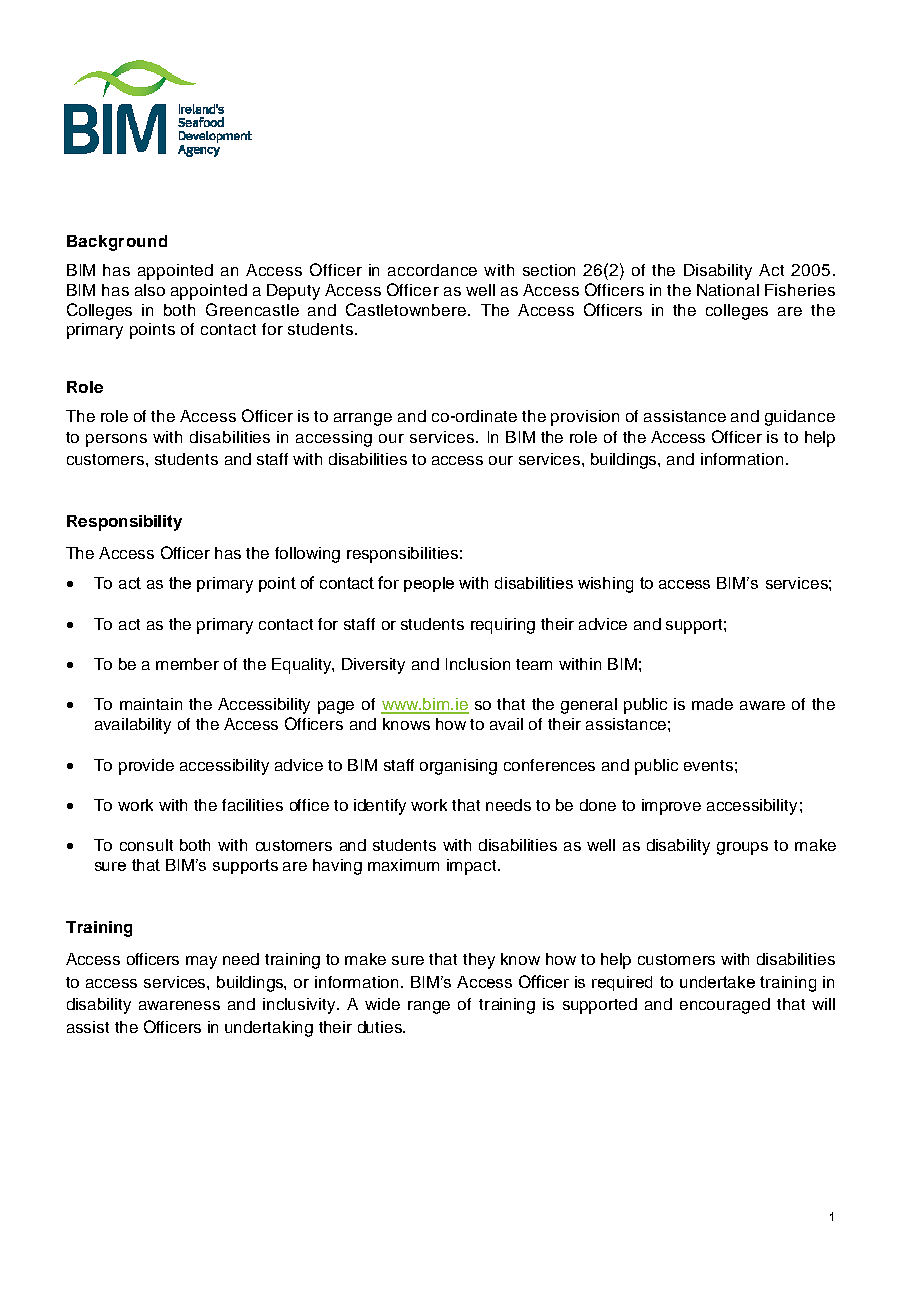 The width and height of the page is (924, 1308). What do you see at coordinates (252, 805) in the page?
I see `facilities` at bounding box center [252, 805].
